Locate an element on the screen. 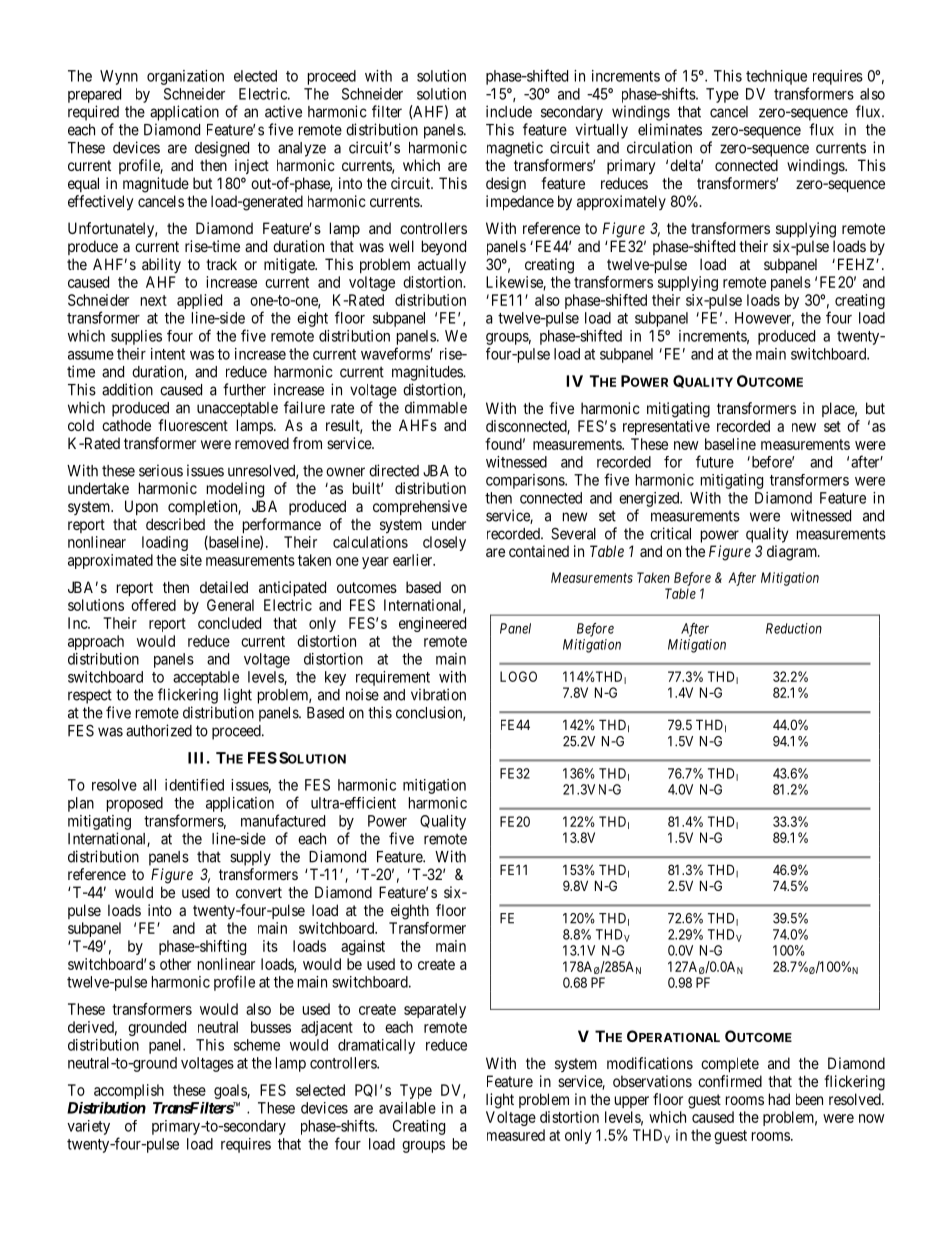 The width and height of the screenshot is (952, 1233). technique is located at coordinates (776, 77).
